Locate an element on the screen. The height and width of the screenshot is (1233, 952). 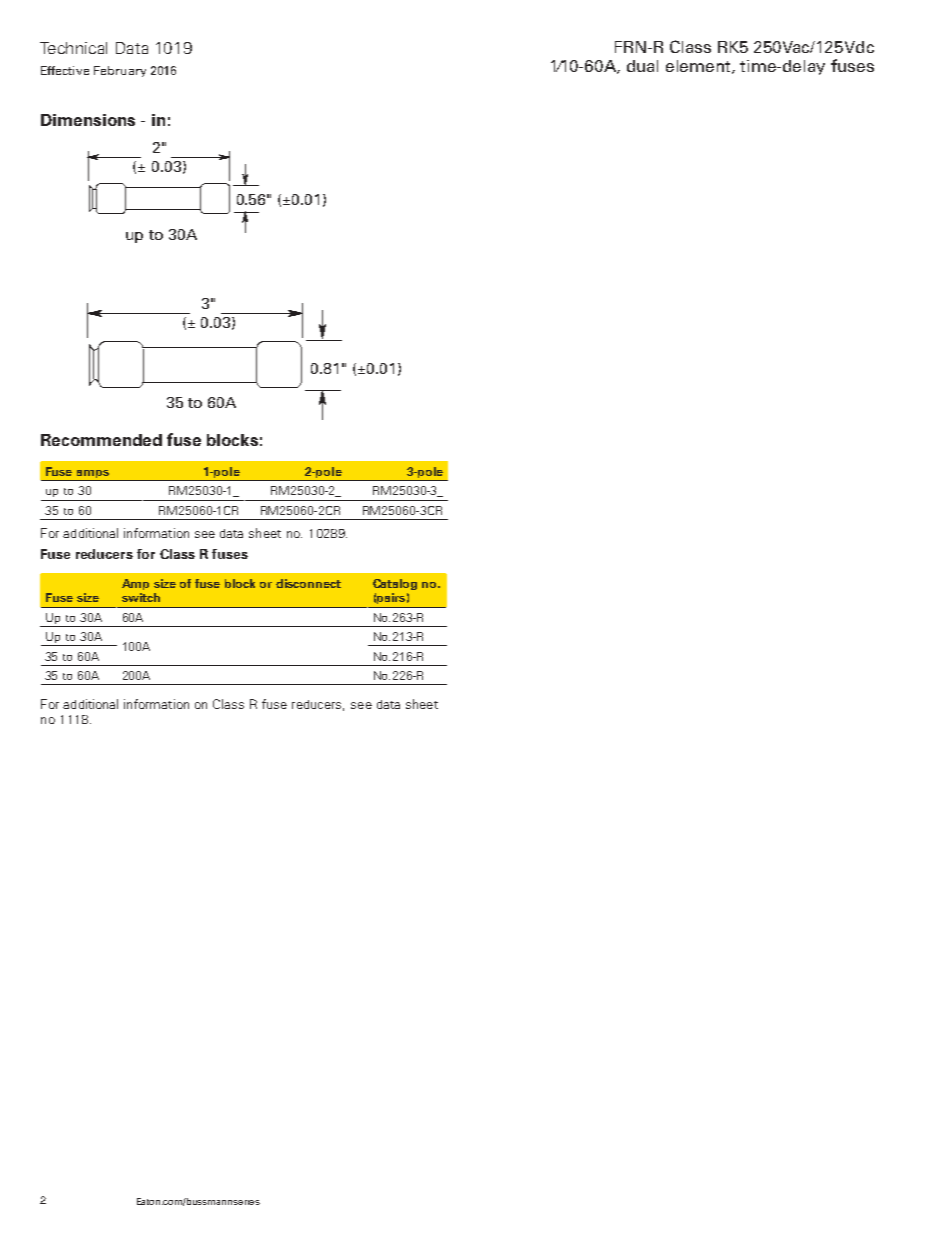
disconnect is located at coordinates (308, 583).
